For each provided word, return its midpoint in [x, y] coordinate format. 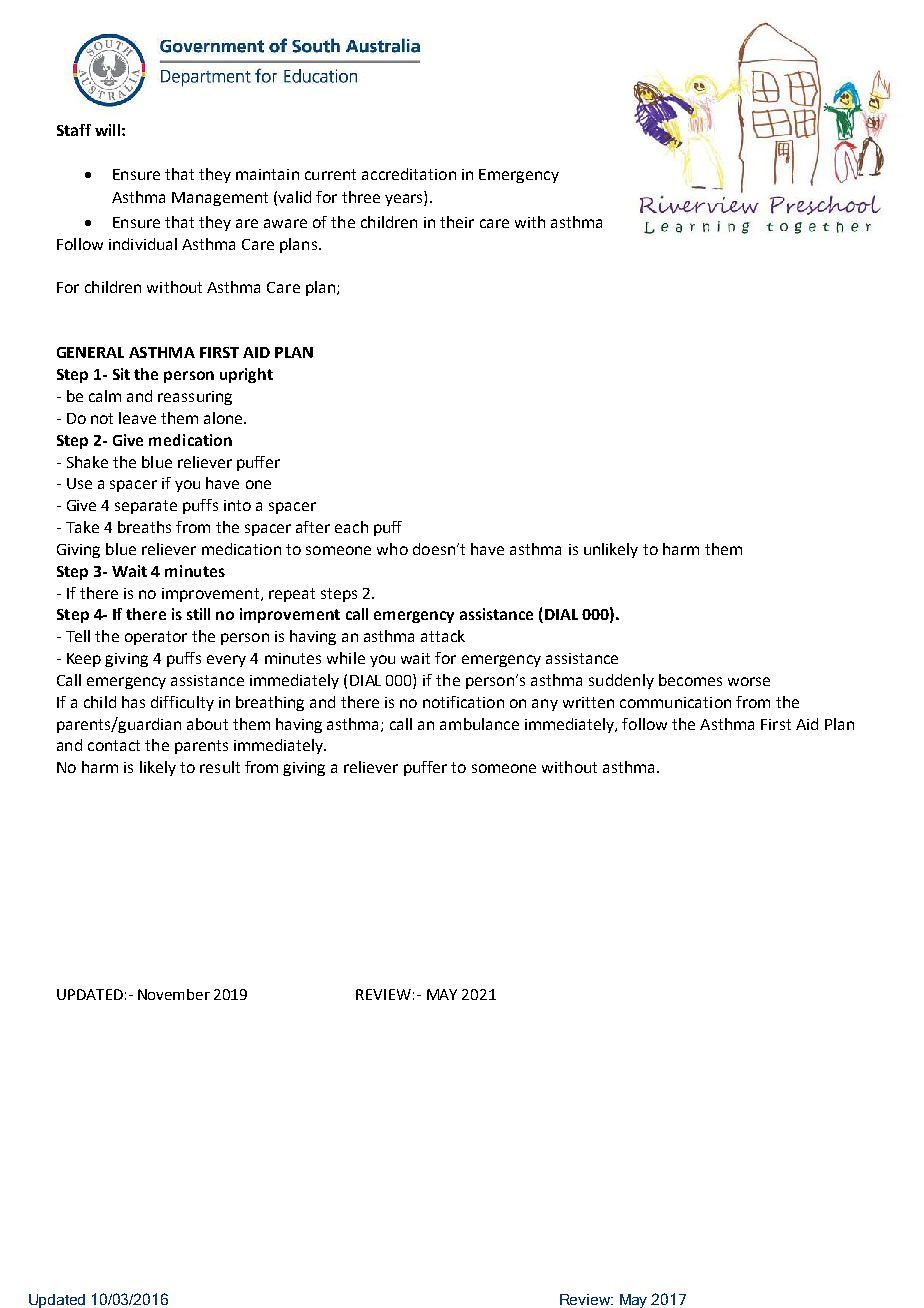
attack [443, 636]
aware [285, 223]
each [351, 527]
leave [137, 418]
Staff [74, 130]
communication [675, 702]
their [457, 222]
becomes [690, 680]
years [405, 200]
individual [143, 244]
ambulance [479, 724]
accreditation [409, 174]
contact [114, 745]
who [392, 549]
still [198, 614]
